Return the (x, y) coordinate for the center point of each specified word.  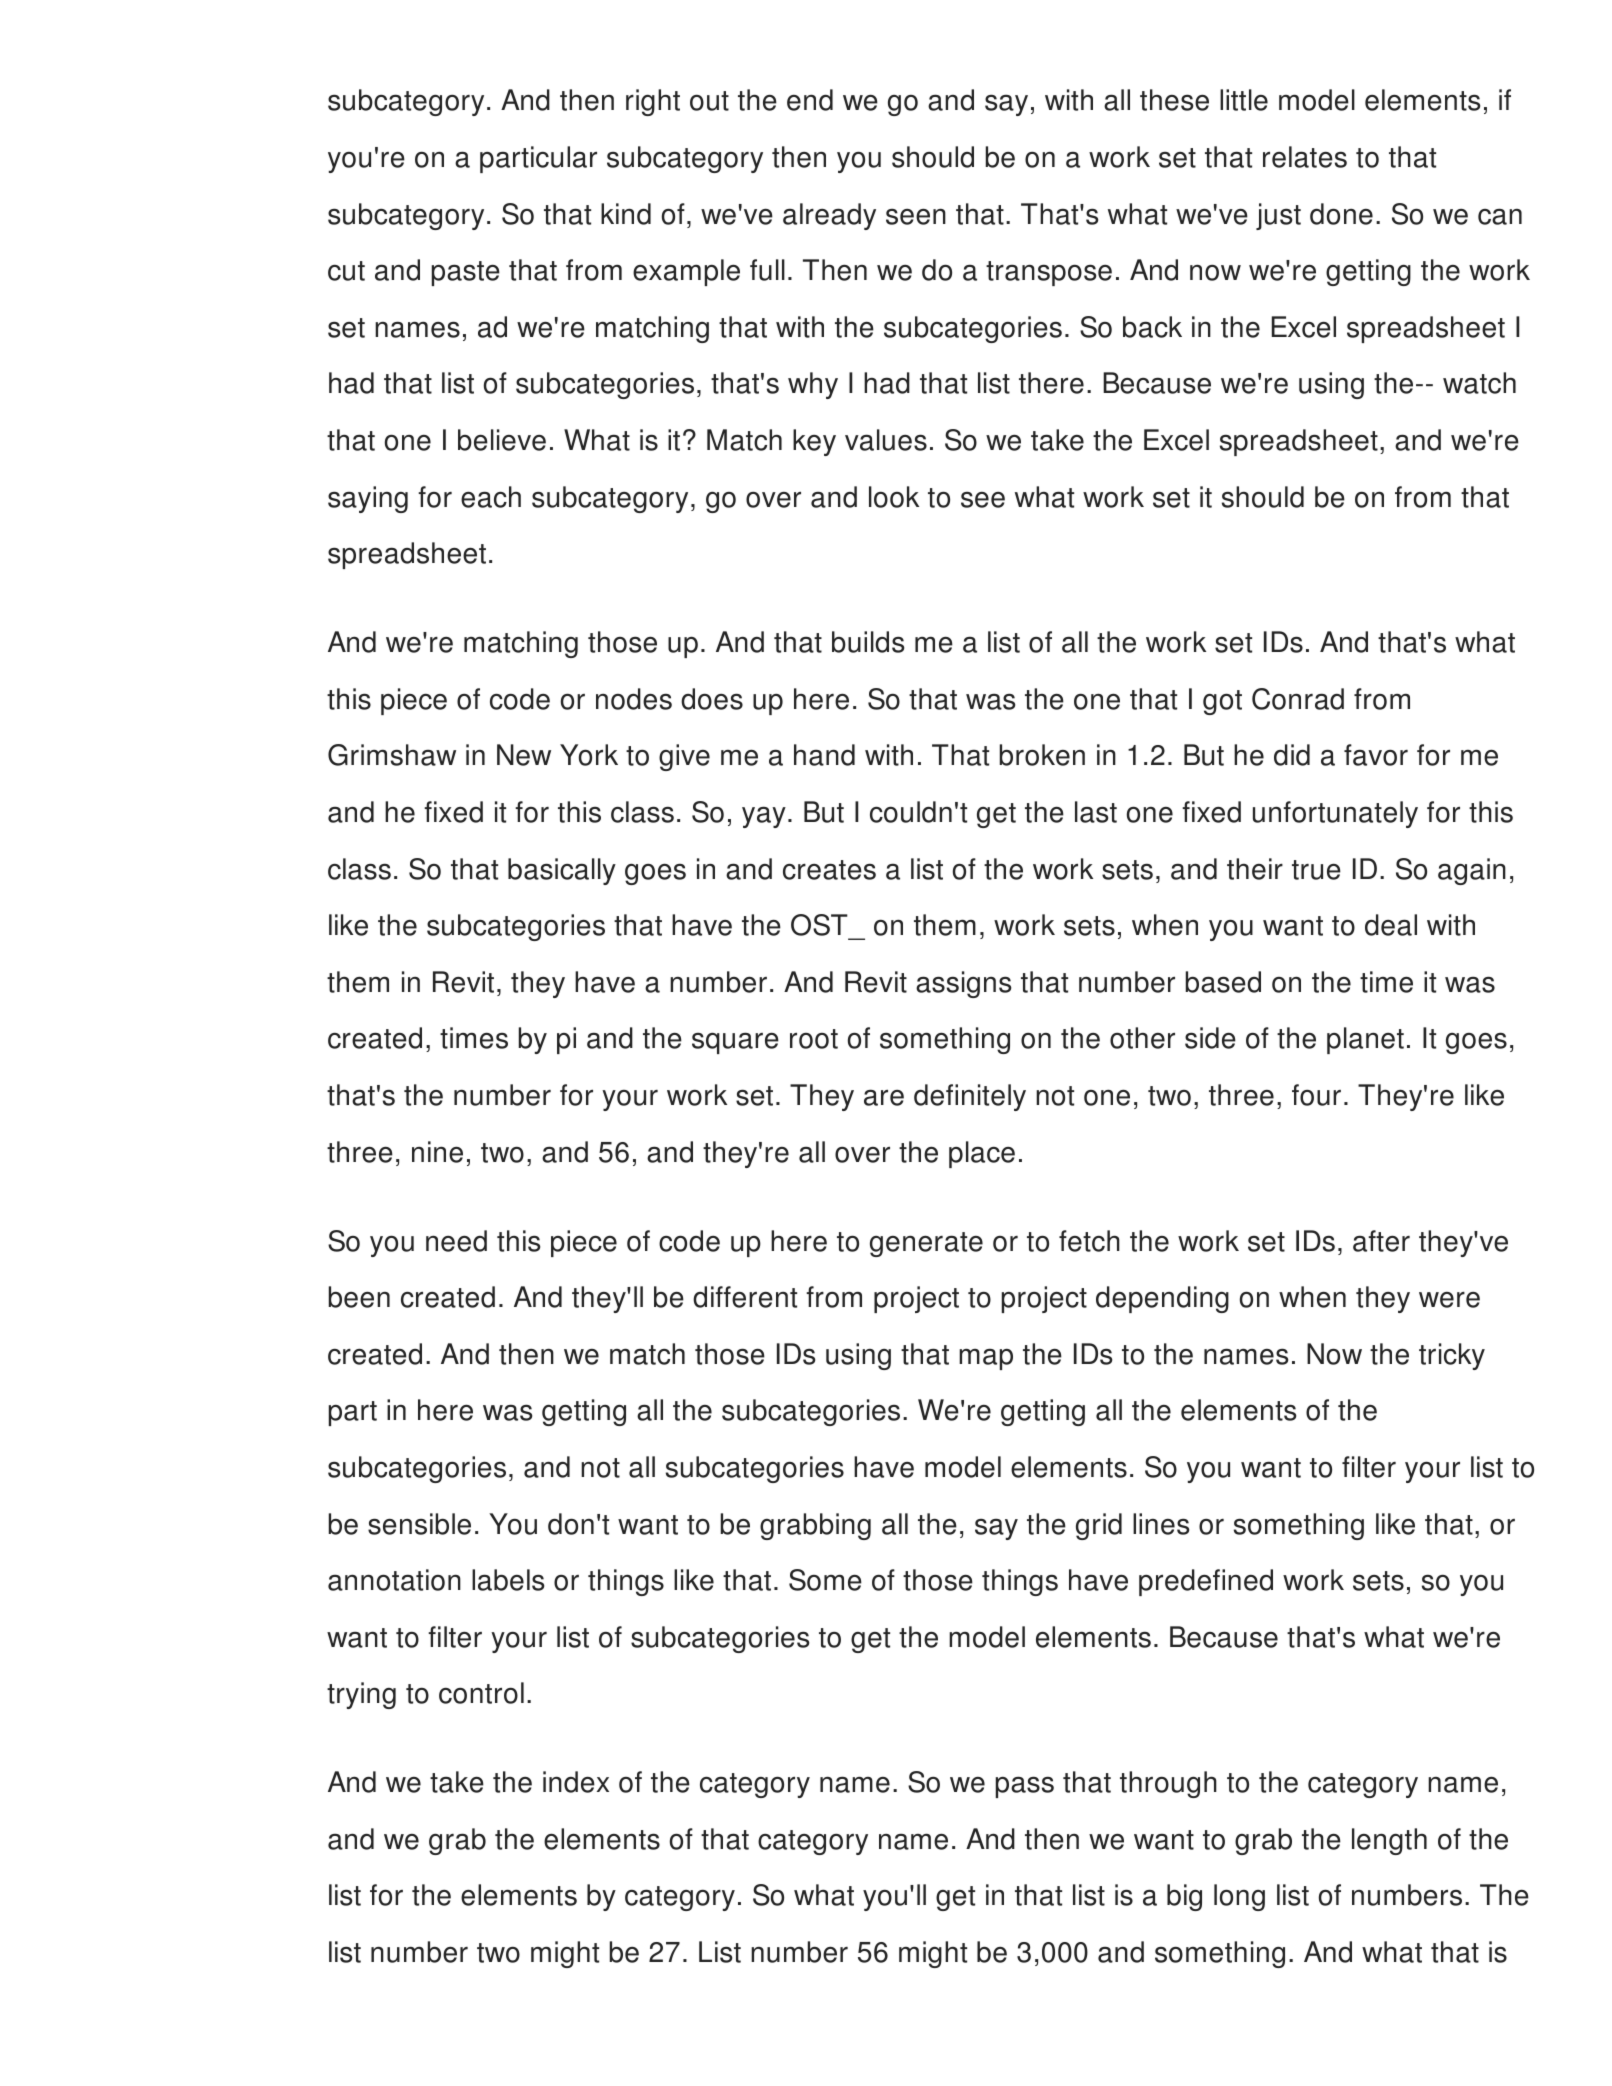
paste (466, 273)
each (491, 497)
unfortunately (1335, 814)
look (894, 497)
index (576, 1782)
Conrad (1298, 699)
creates (829, 870)
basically (562, 871)
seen (916, 216)
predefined (1206, 1582)
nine (437, 1152)
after (1381, 1241)
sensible (419, 1524)
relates (1305, 157)
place (982, 1154)
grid (1099, 1526)
